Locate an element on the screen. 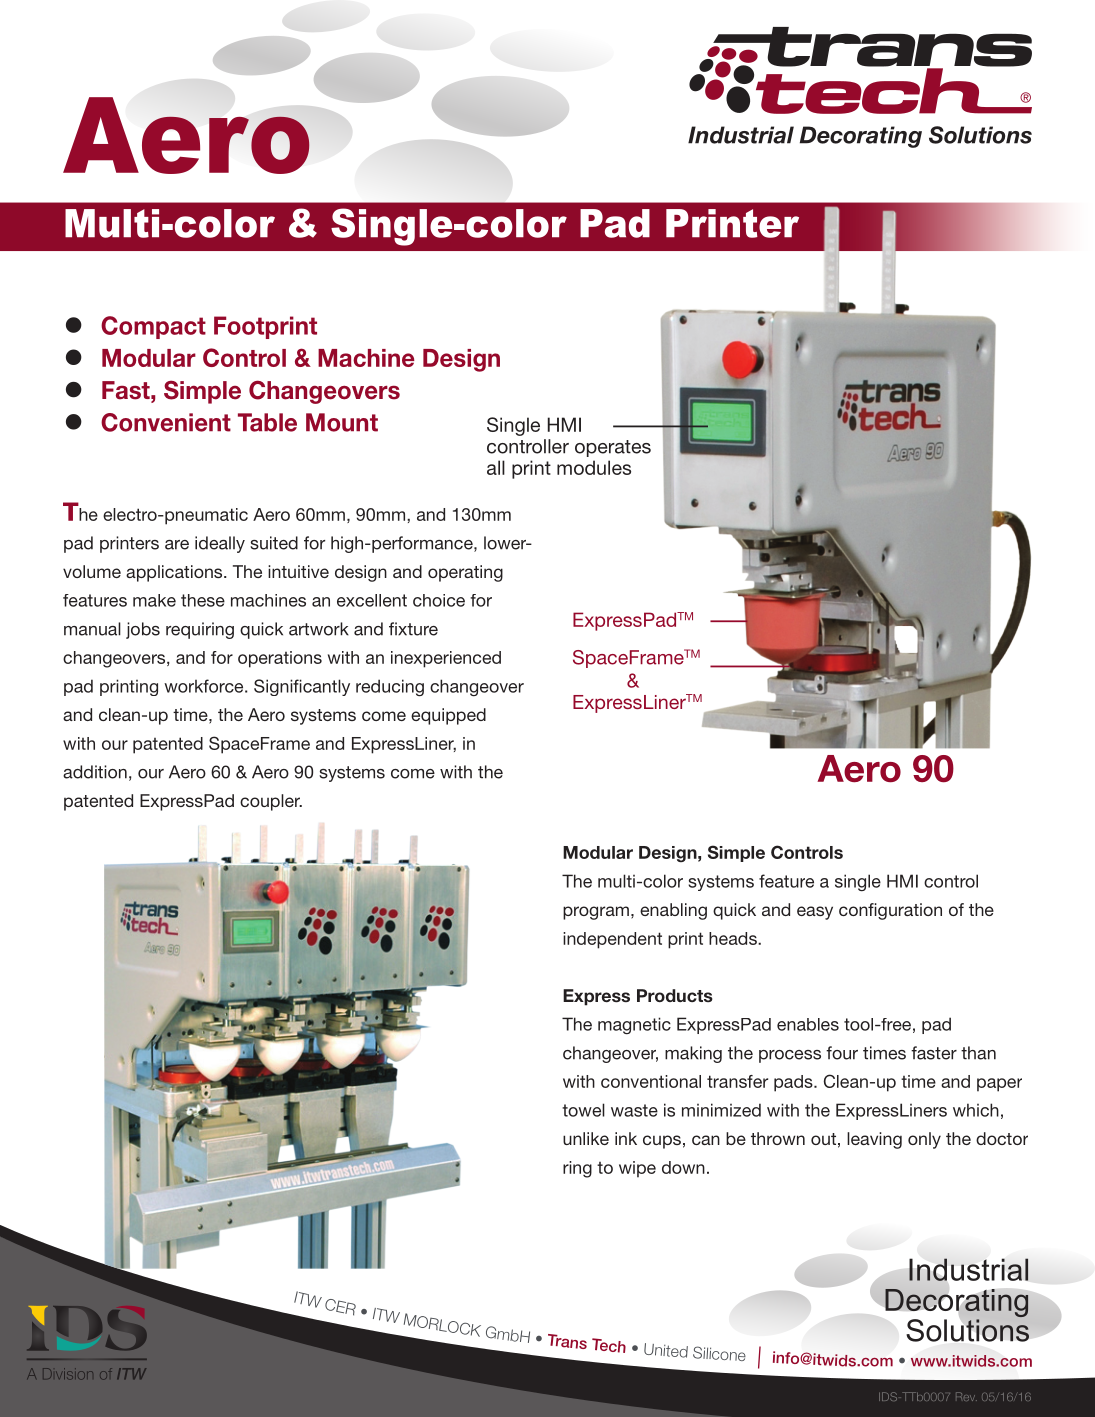 The width and height of the screenshot is (1095, 1417). operates is located at coordinates (613, 448).
